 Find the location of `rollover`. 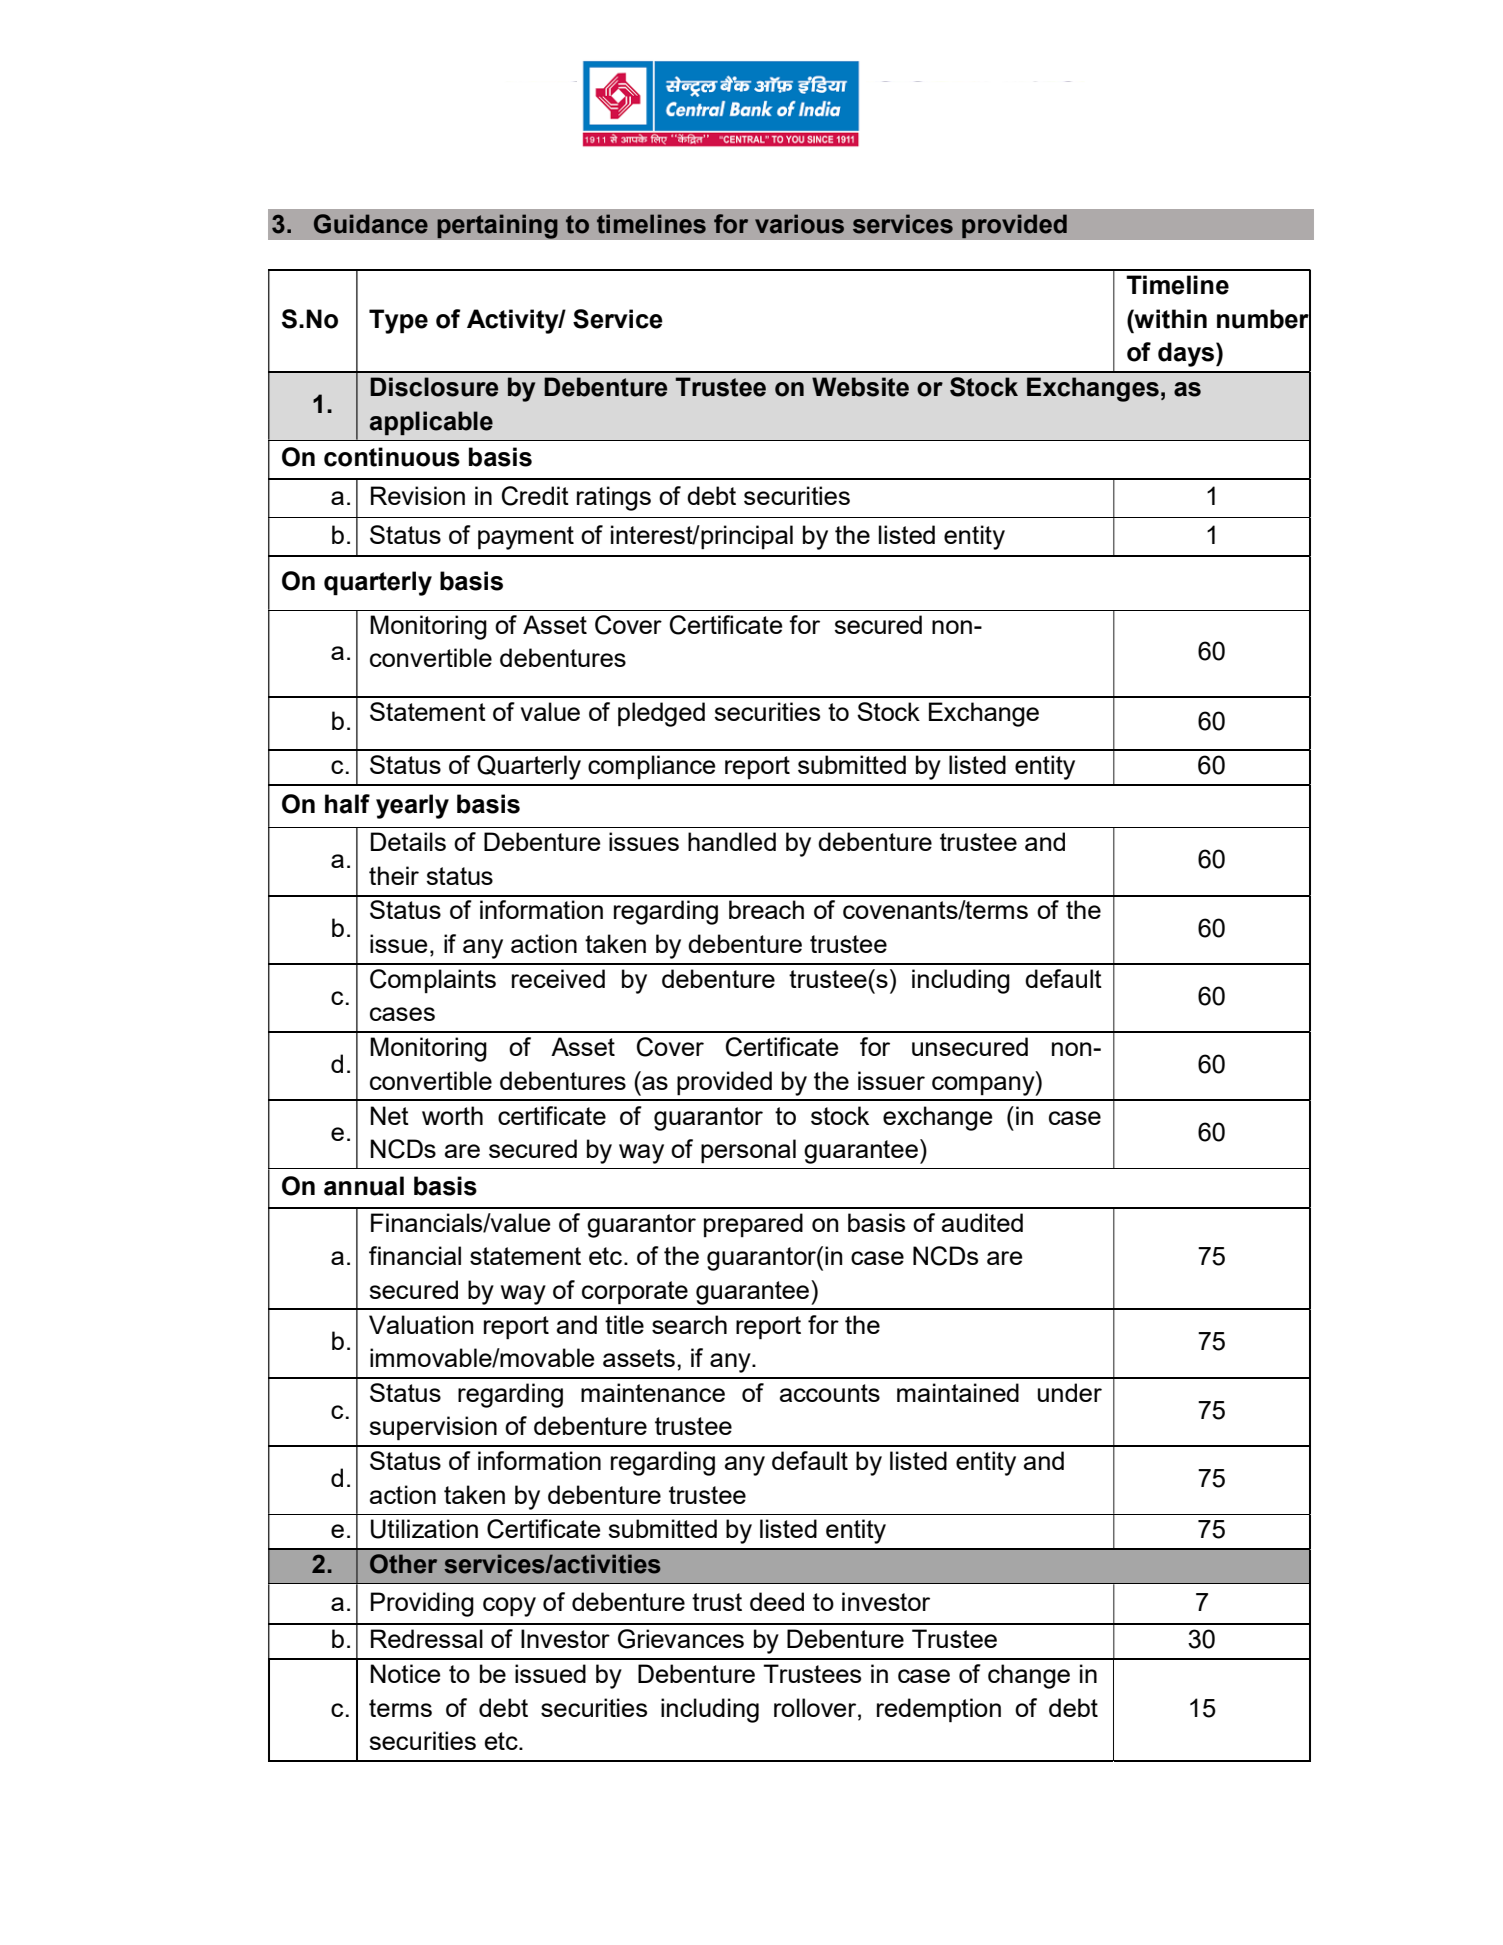

rollover is located at coordinates (816, 1707).
